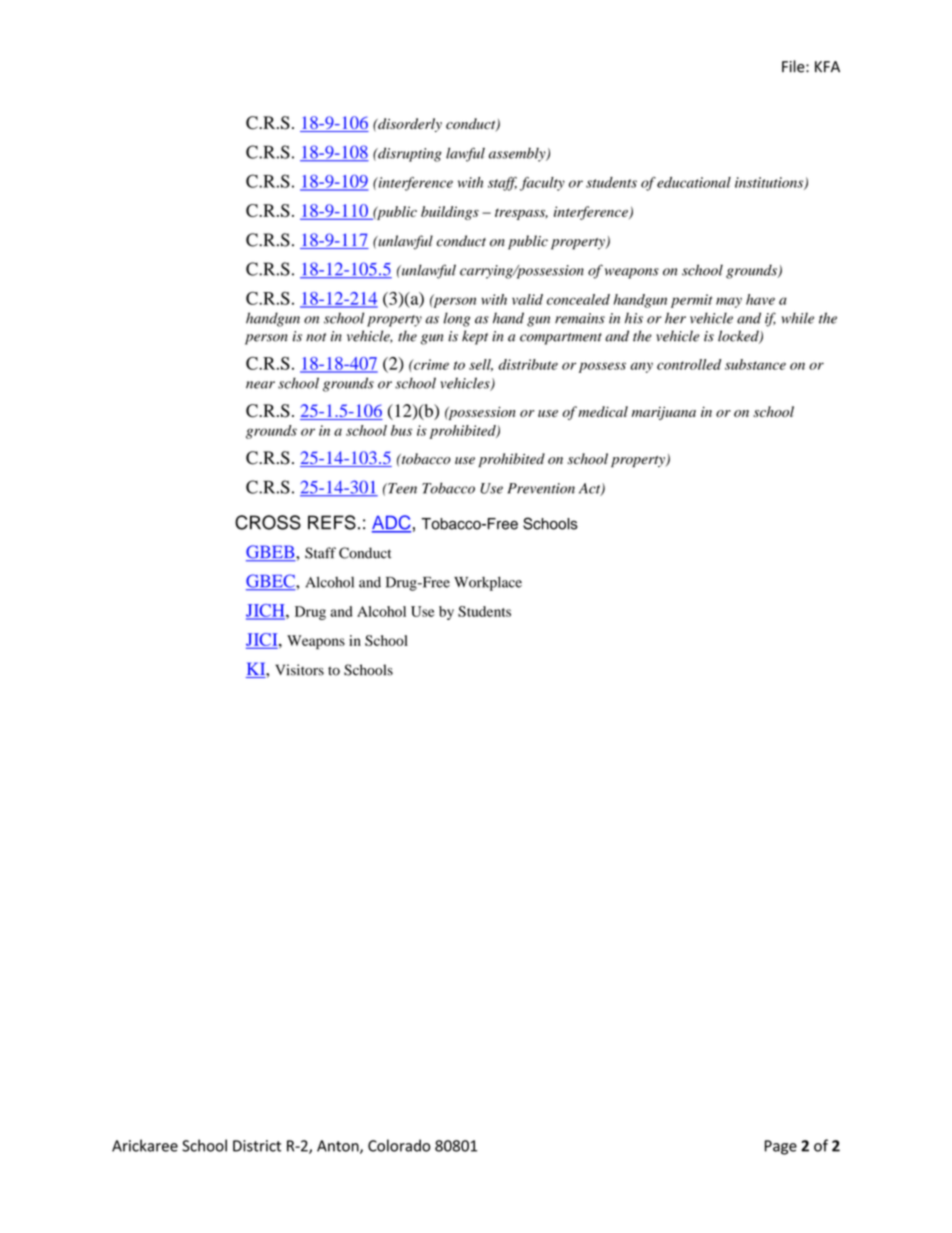 This document has height=1233, width=952. Describe the element at coordinates (518, 154) in the document. I see `assembly` at that location.
